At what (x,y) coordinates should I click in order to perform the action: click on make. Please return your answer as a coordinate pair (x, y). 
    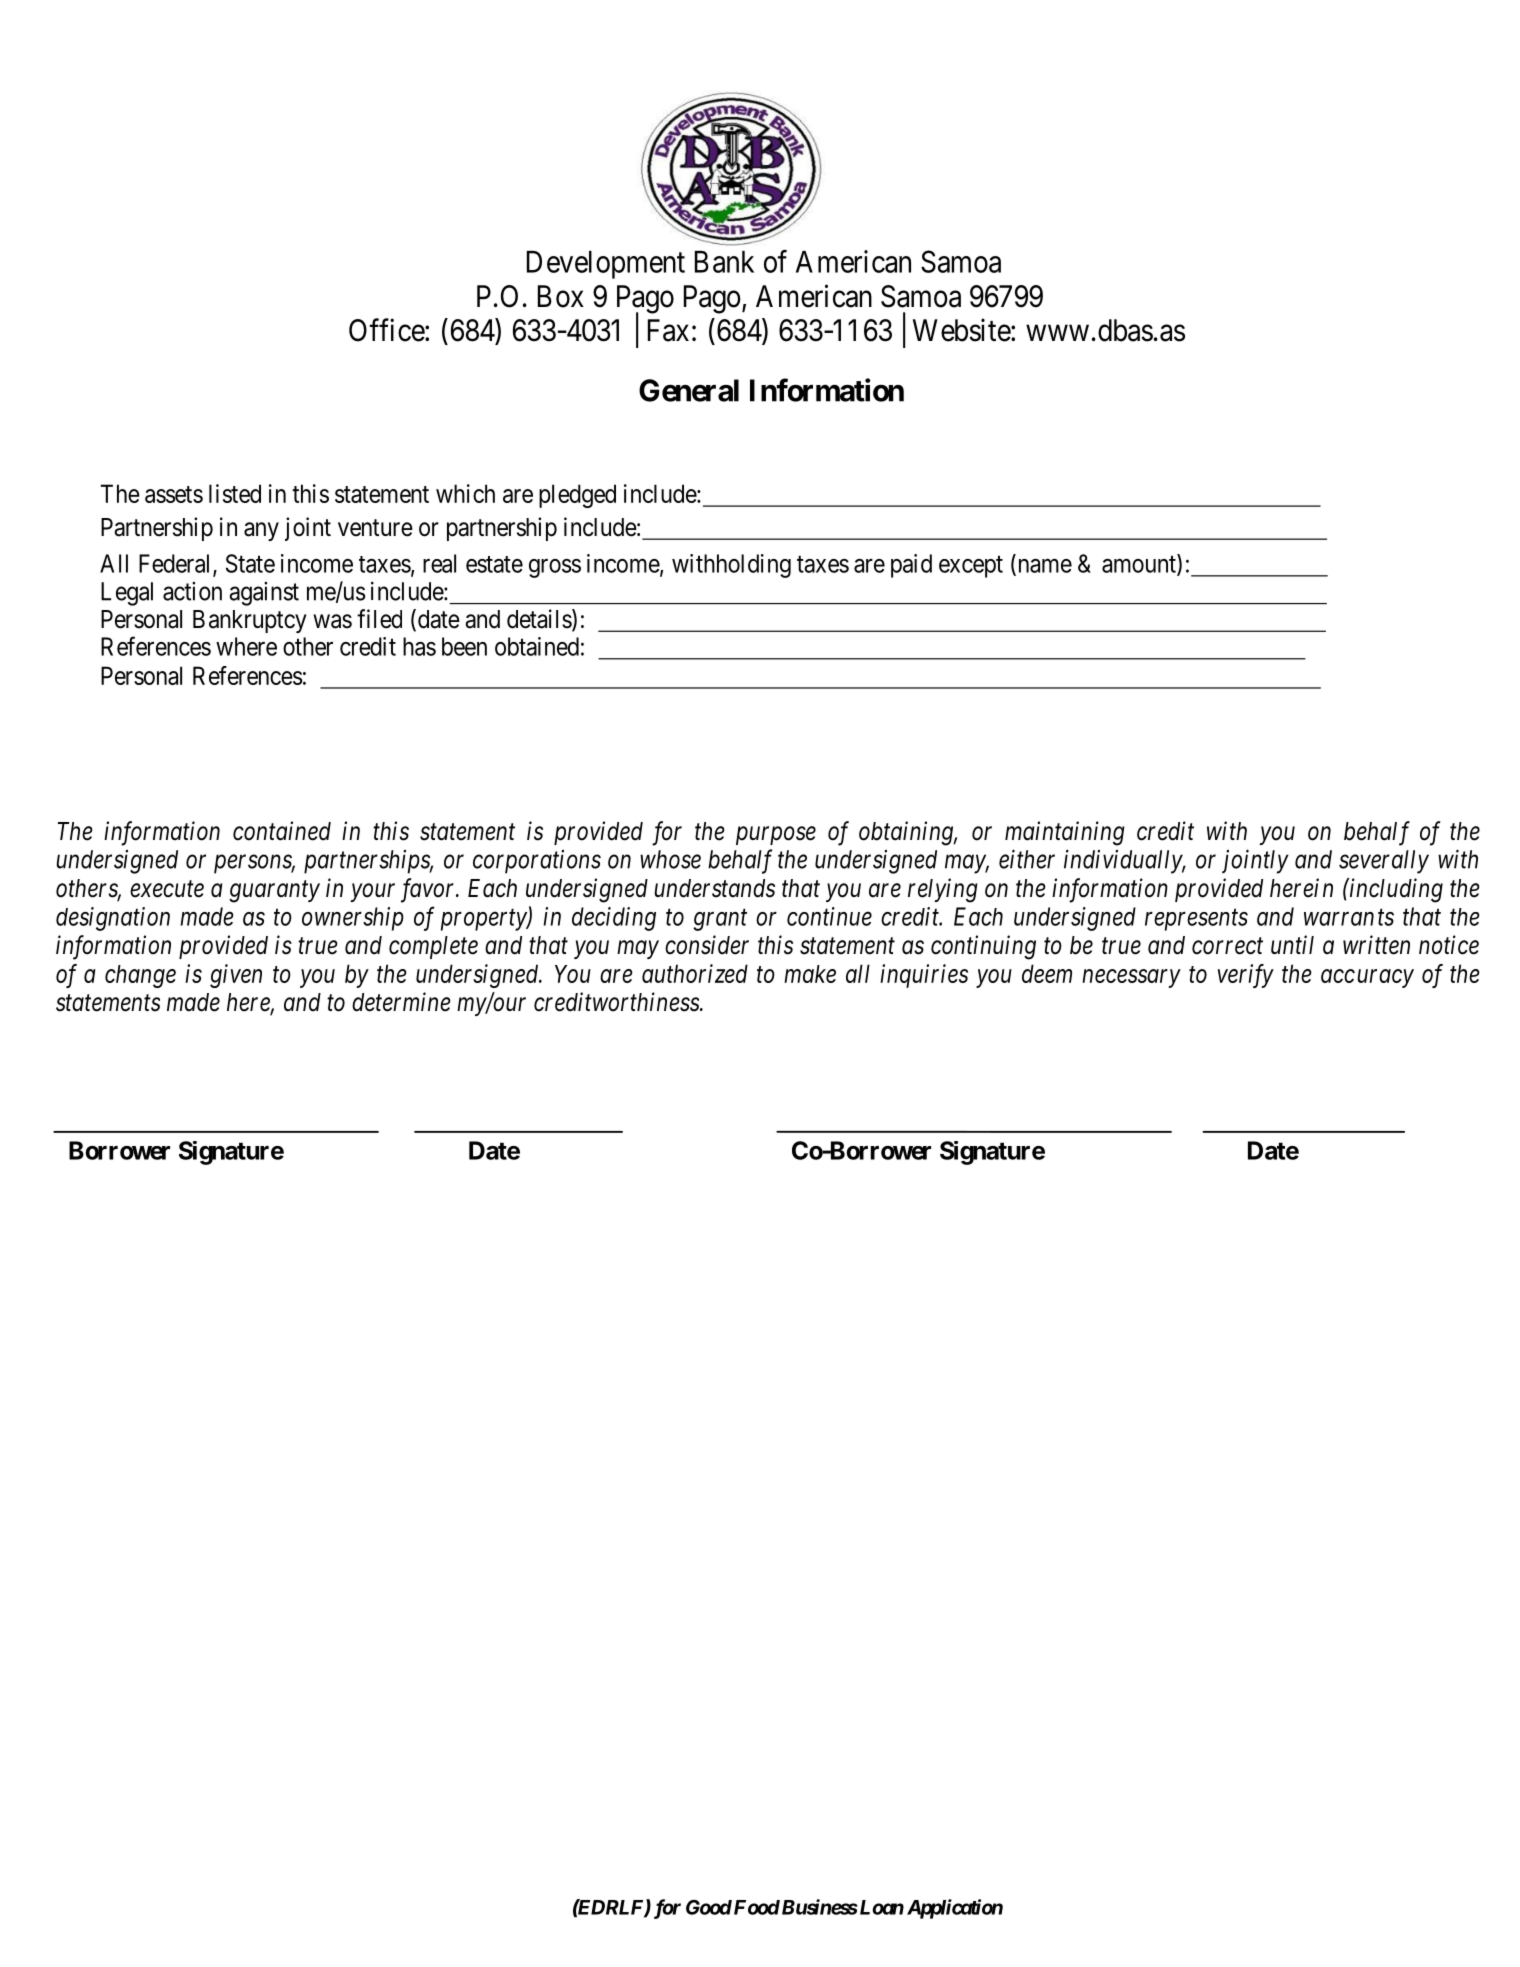
    Looking at the image, I should click on (810, 974).
